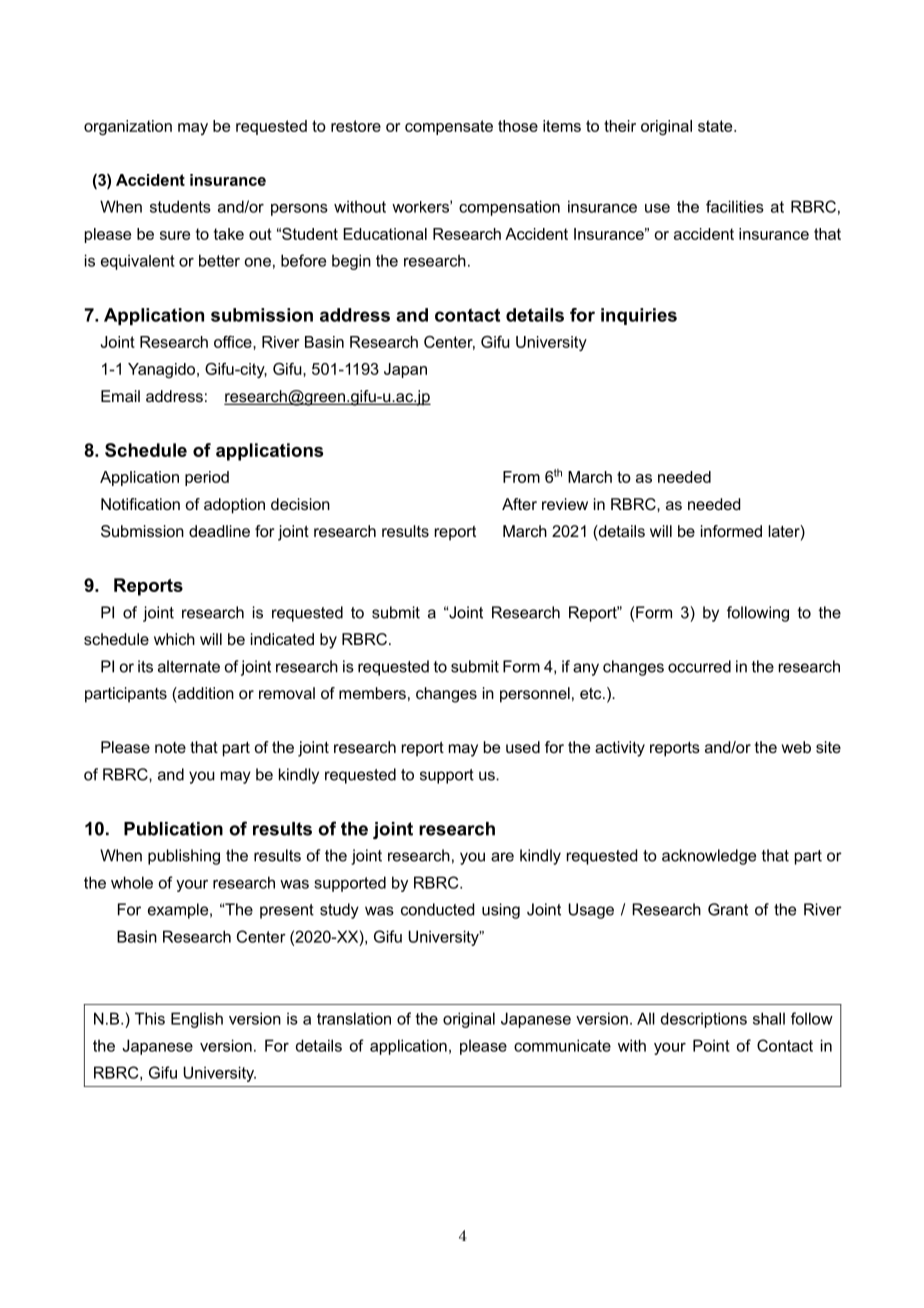  What do you see at coordinates (449, 127) in the screenshot?
I see `compensate` at bounding box center [449, 127].
